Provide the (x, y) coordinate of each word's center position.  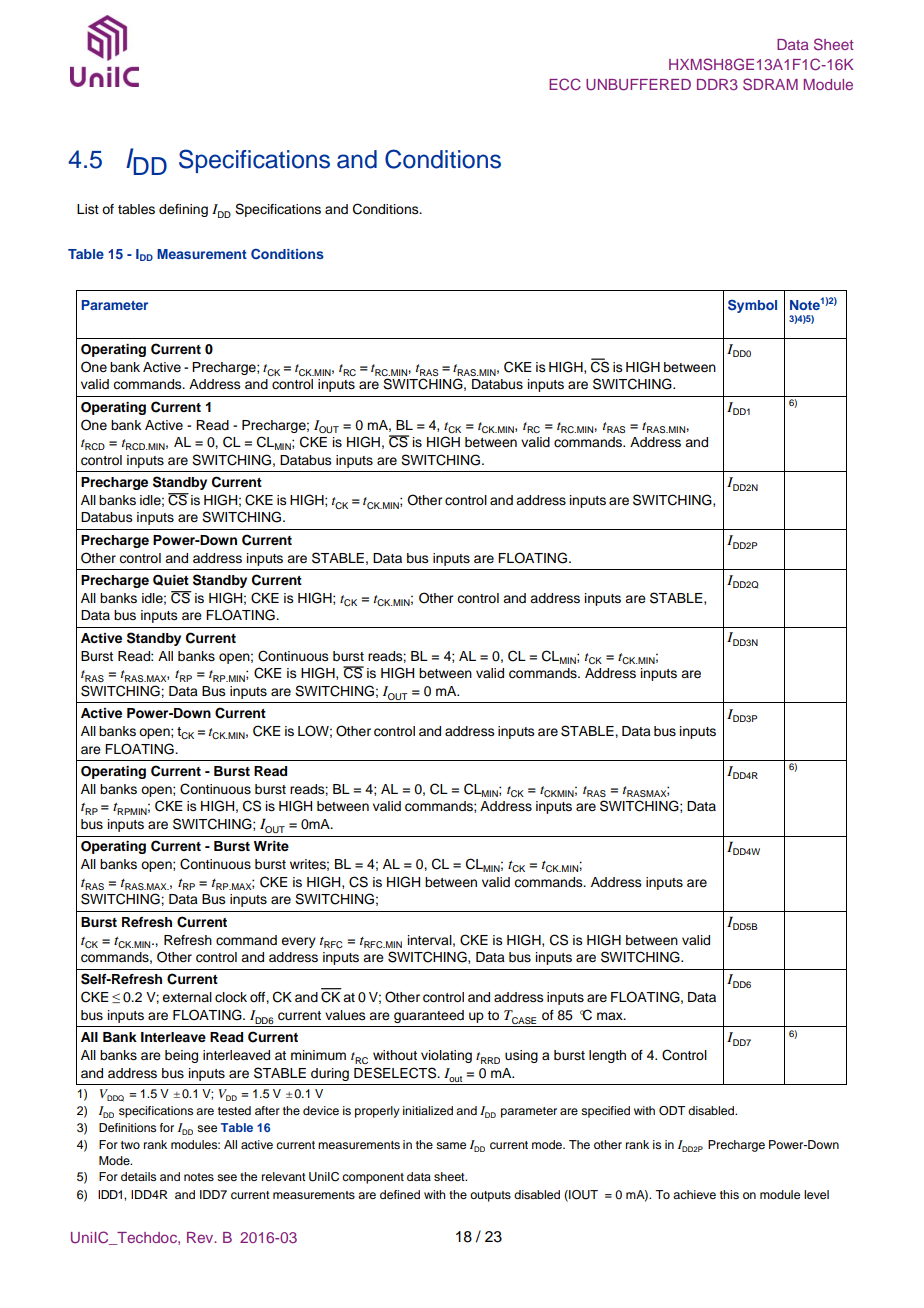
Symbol (752, 306)
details (138, 1176)
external (187, 997)
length (607, 1056)
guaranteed (429, 1016)
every (298, 942)
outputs (490, 1196)
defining (183, 210)
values (345, 1015)
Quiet (171, 580)
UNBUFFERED (638, 85)
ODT (672, 1111)
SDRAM (770, 84)
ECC (565, 84)
